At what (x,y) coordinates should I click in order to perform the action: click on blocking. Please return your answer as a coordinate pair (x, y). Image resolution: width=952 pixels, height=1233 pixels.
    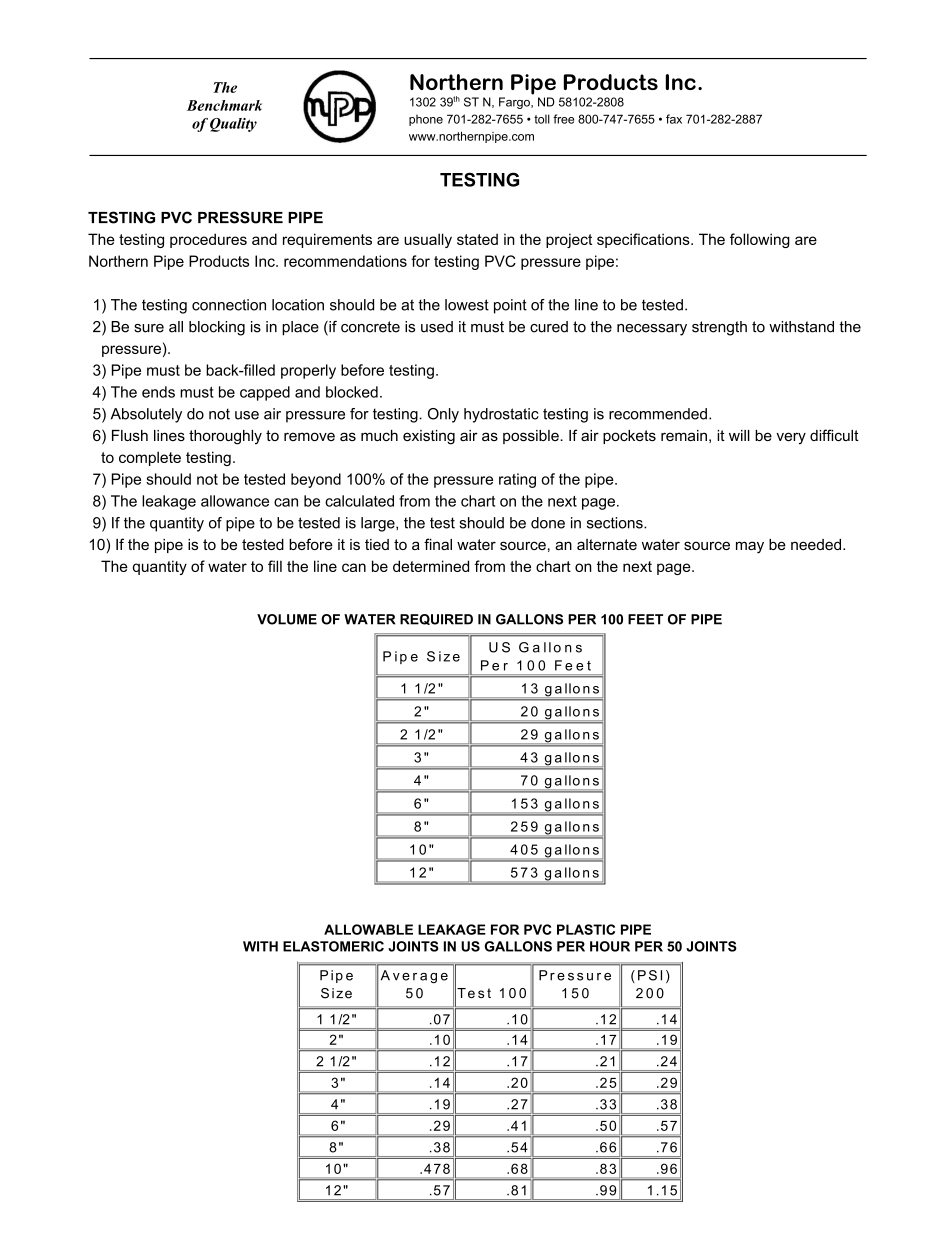
    Looking at the image, I should click on (217, 328).
